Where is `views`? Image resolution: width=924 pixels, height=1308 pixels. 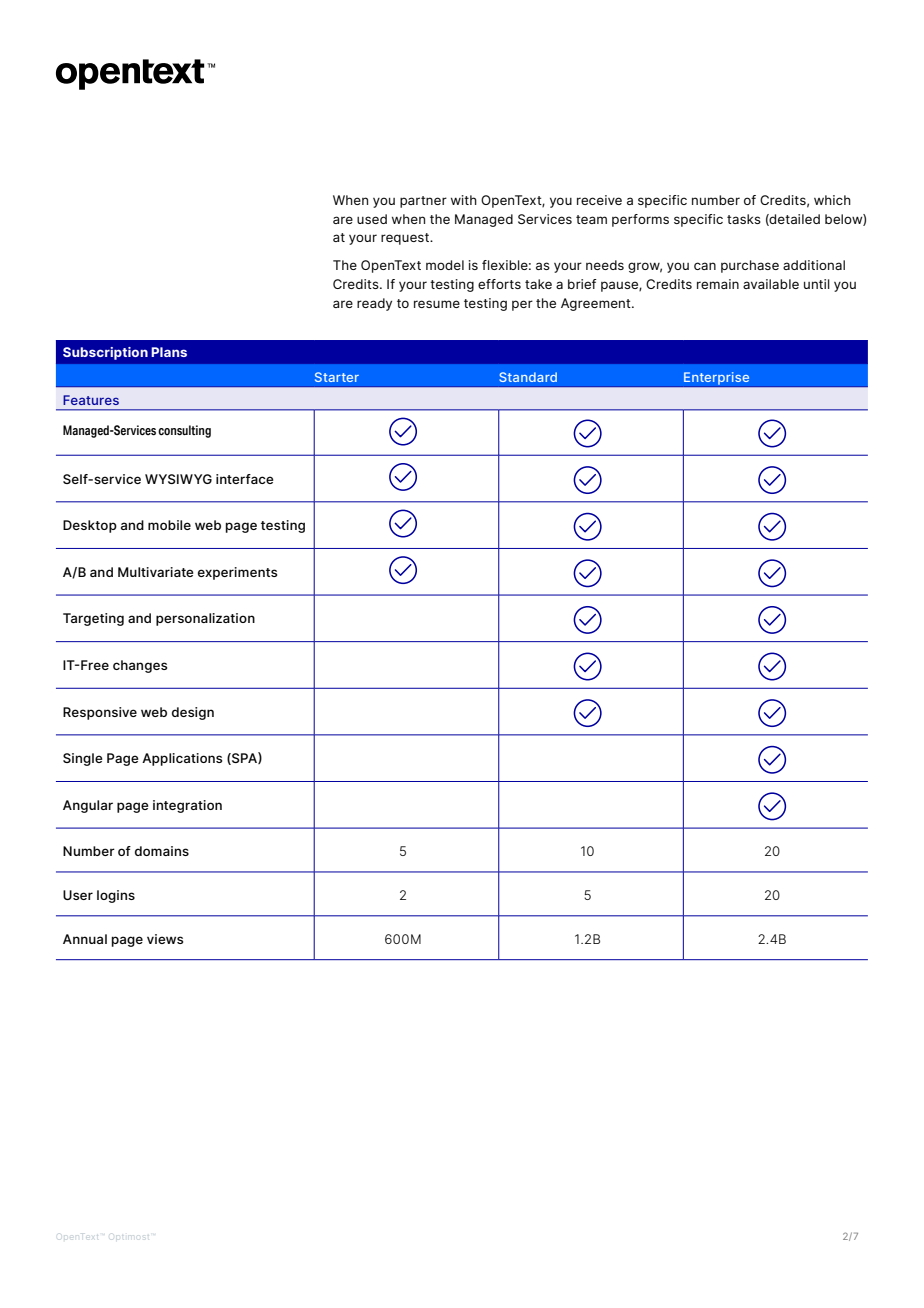
views is located at coordinates (165, 939).
